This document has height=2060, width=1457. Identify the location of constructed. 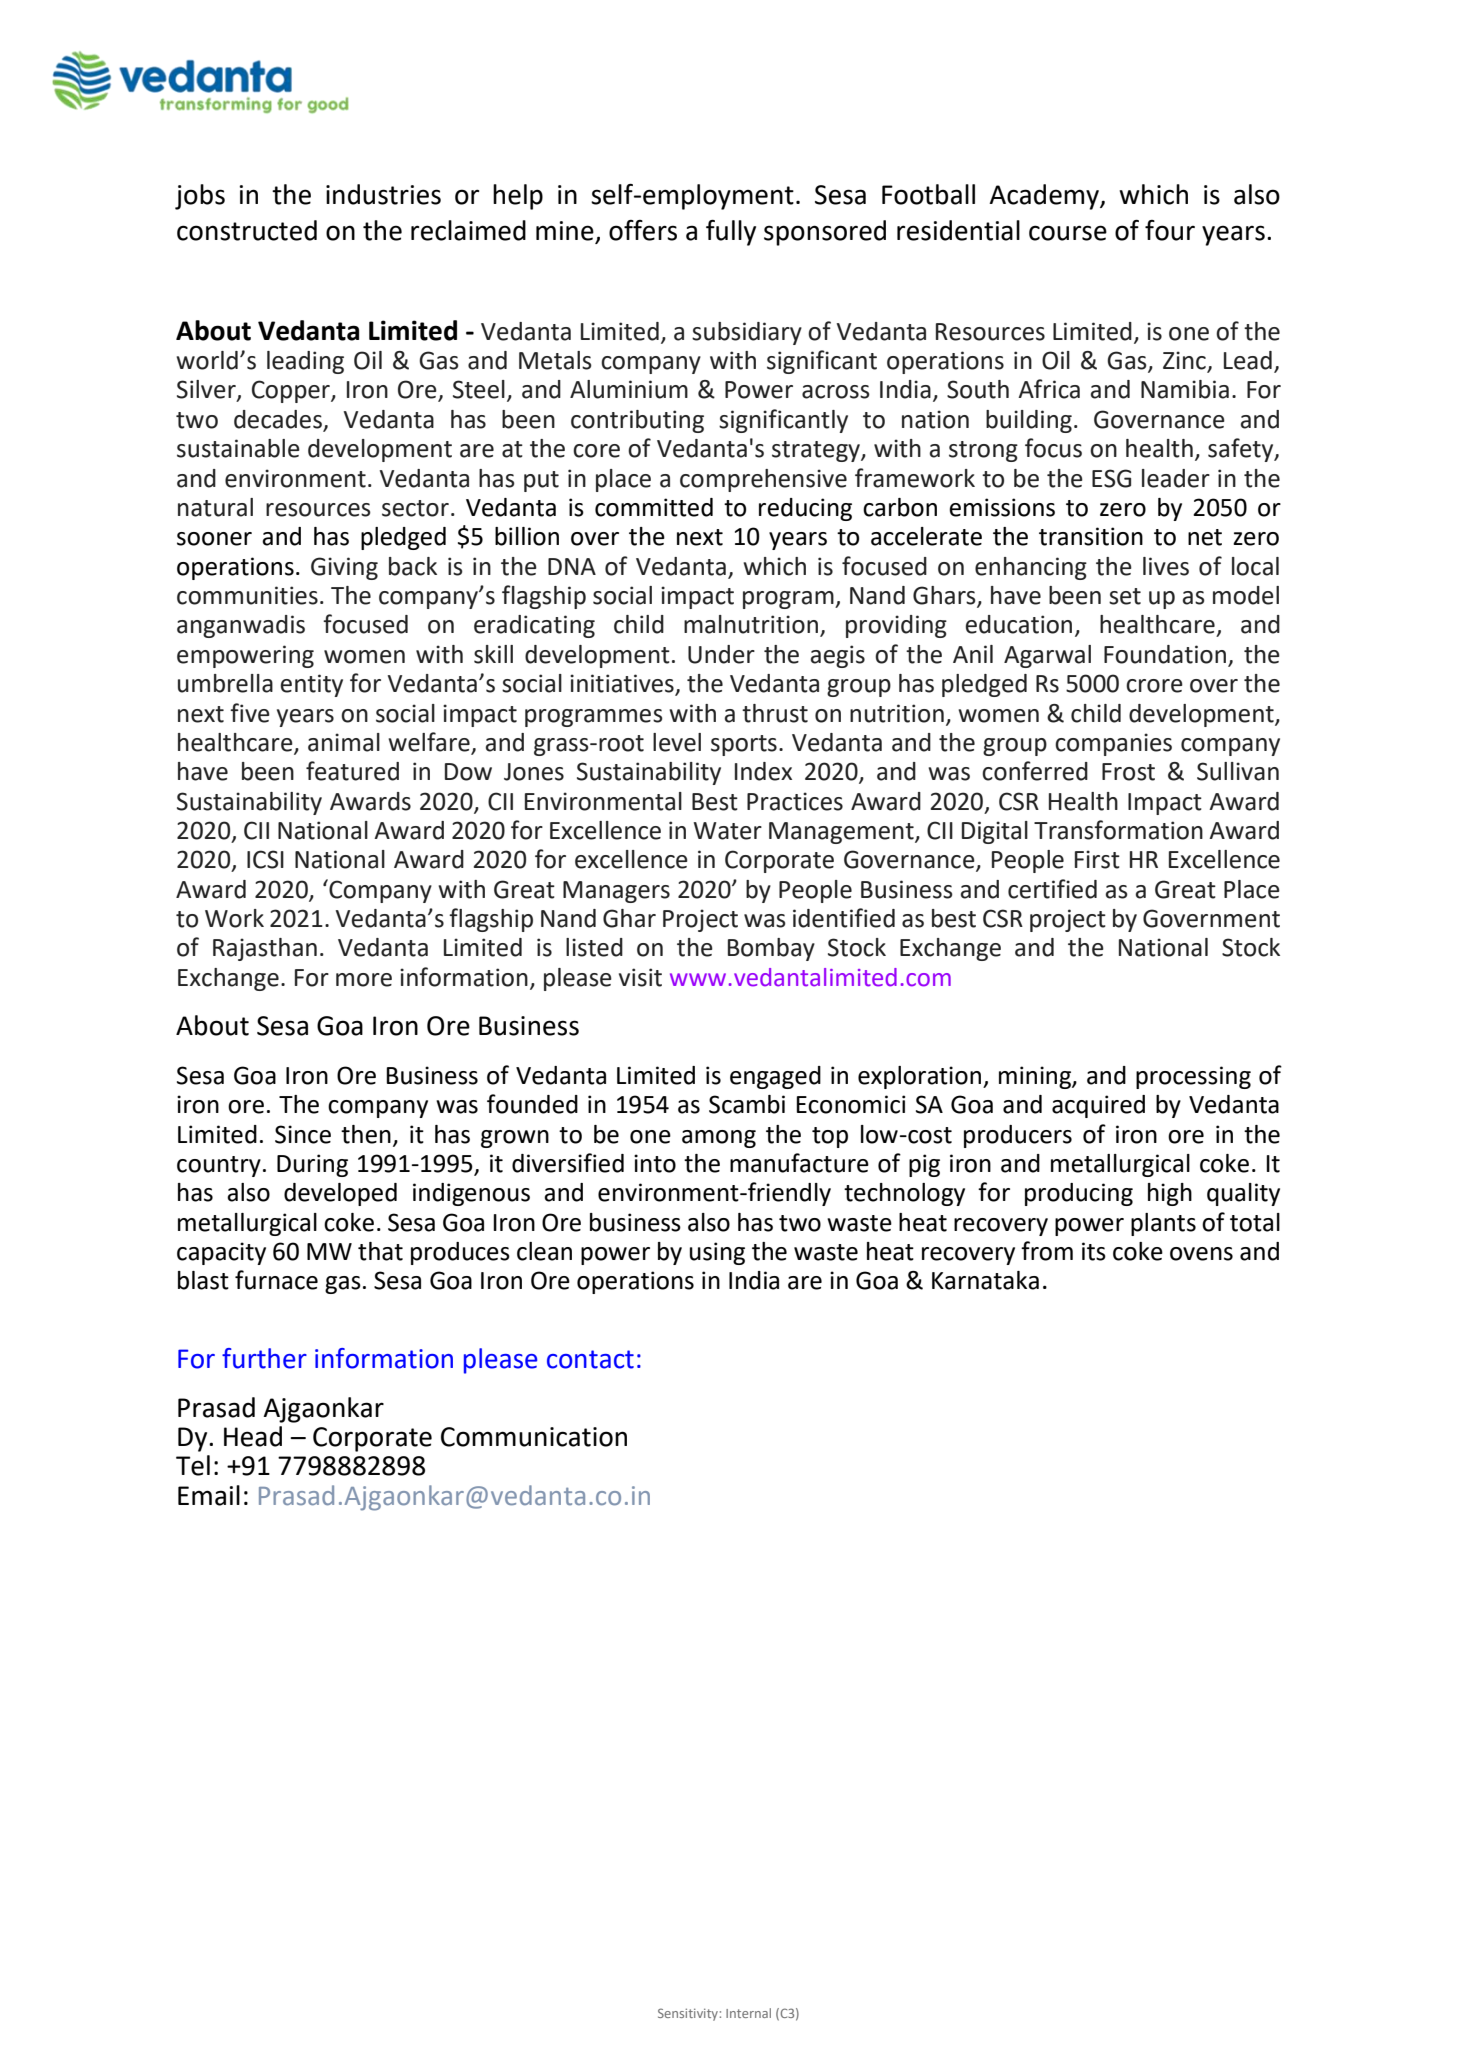
(247, 230).
